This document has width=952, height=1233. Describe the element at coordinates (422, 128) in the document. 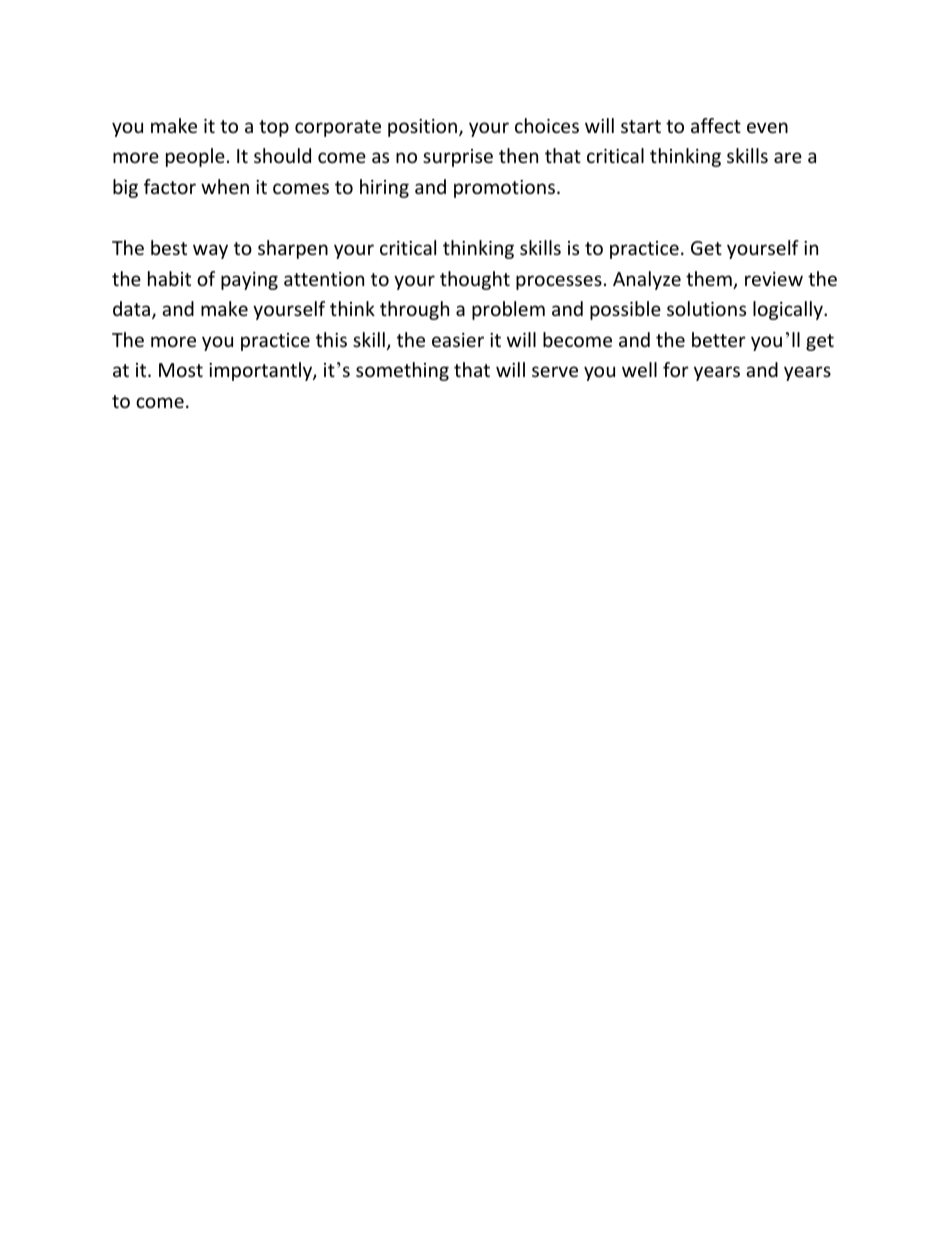

I see `position` at that location.
